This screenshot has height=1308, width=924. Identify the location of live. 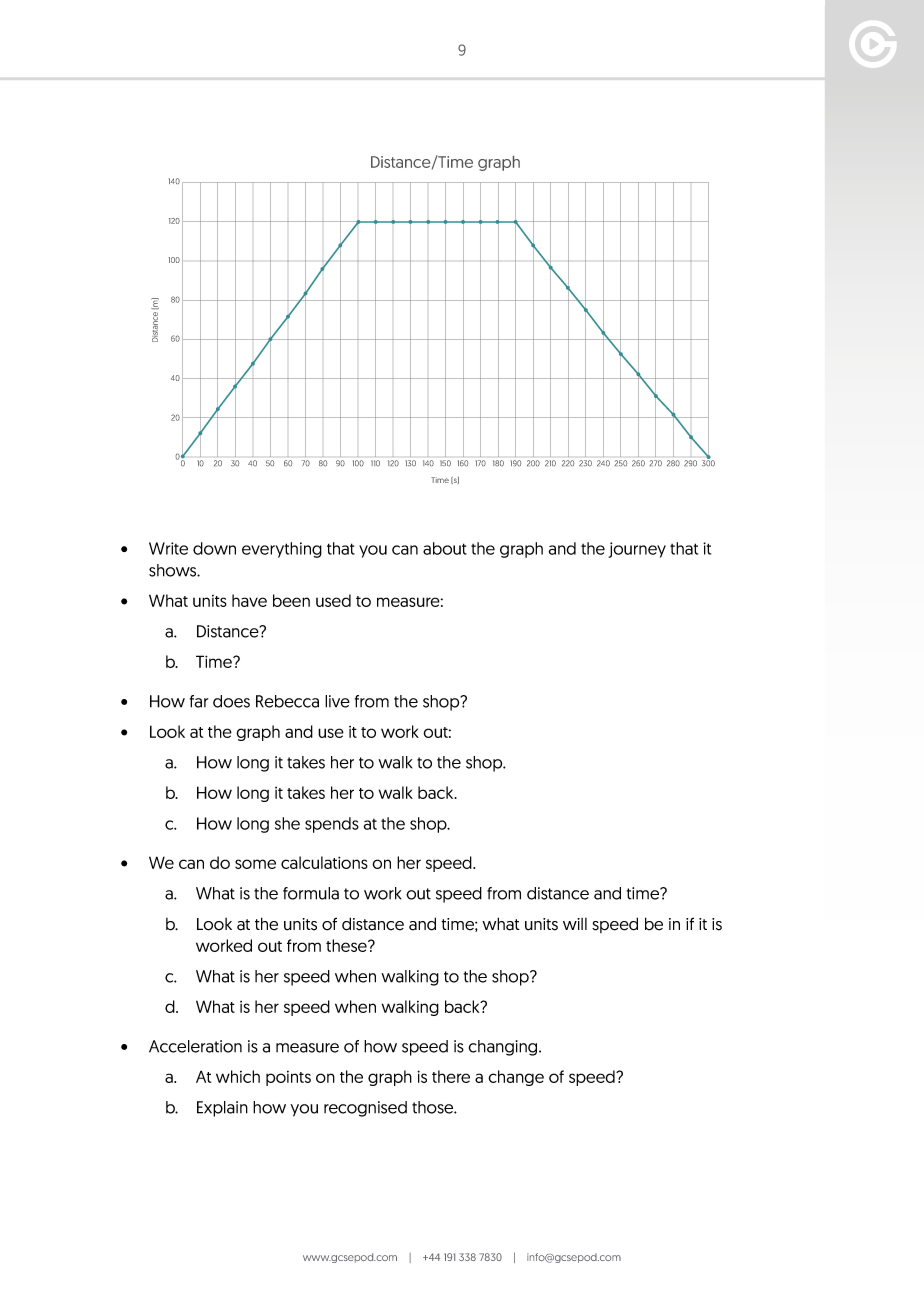
(337, 701).
